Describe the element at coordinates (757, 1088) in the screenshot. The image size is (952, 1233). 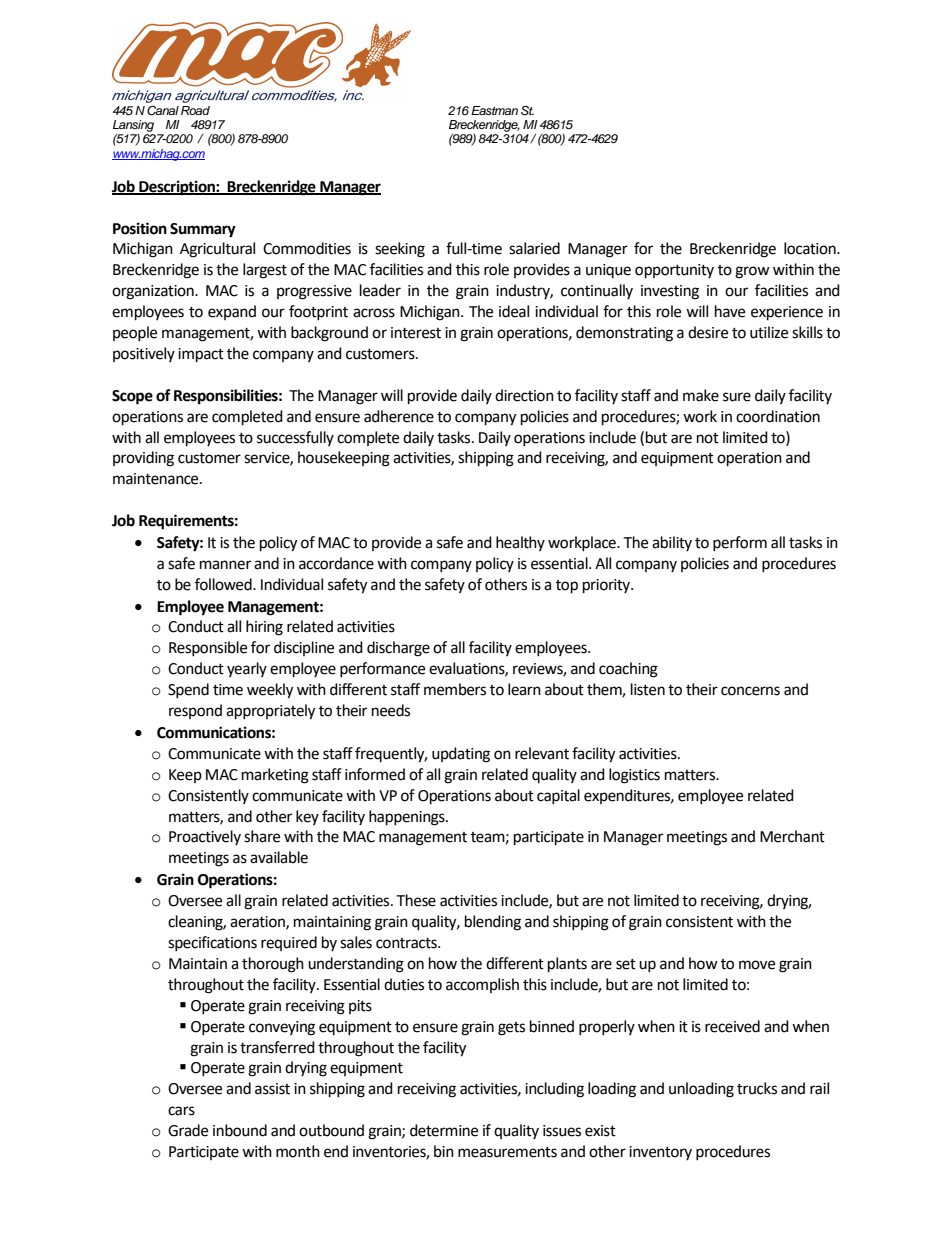
I see `trucks` at that location.
